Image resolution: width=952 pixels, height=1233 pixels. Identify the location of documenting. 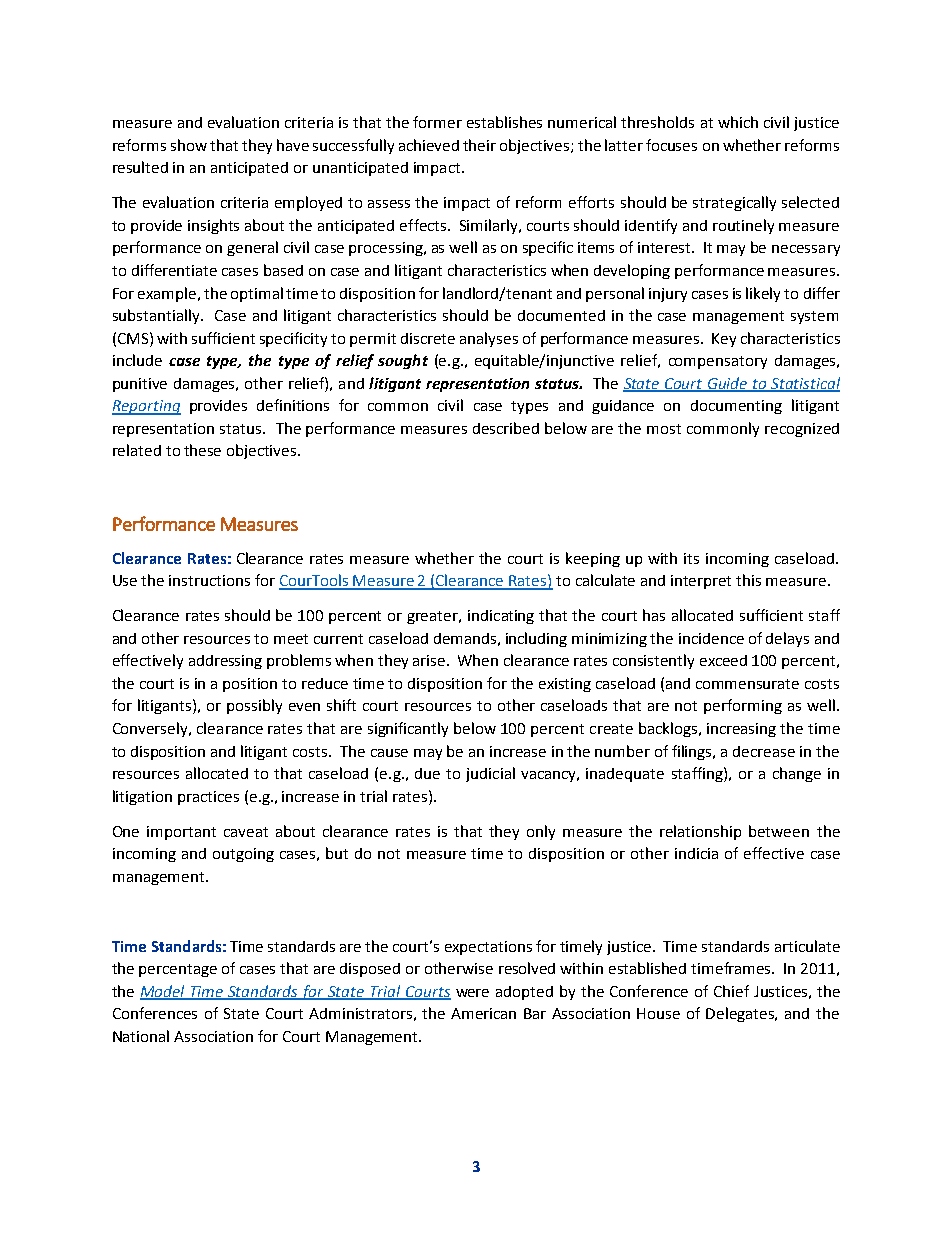
(736, 407).
